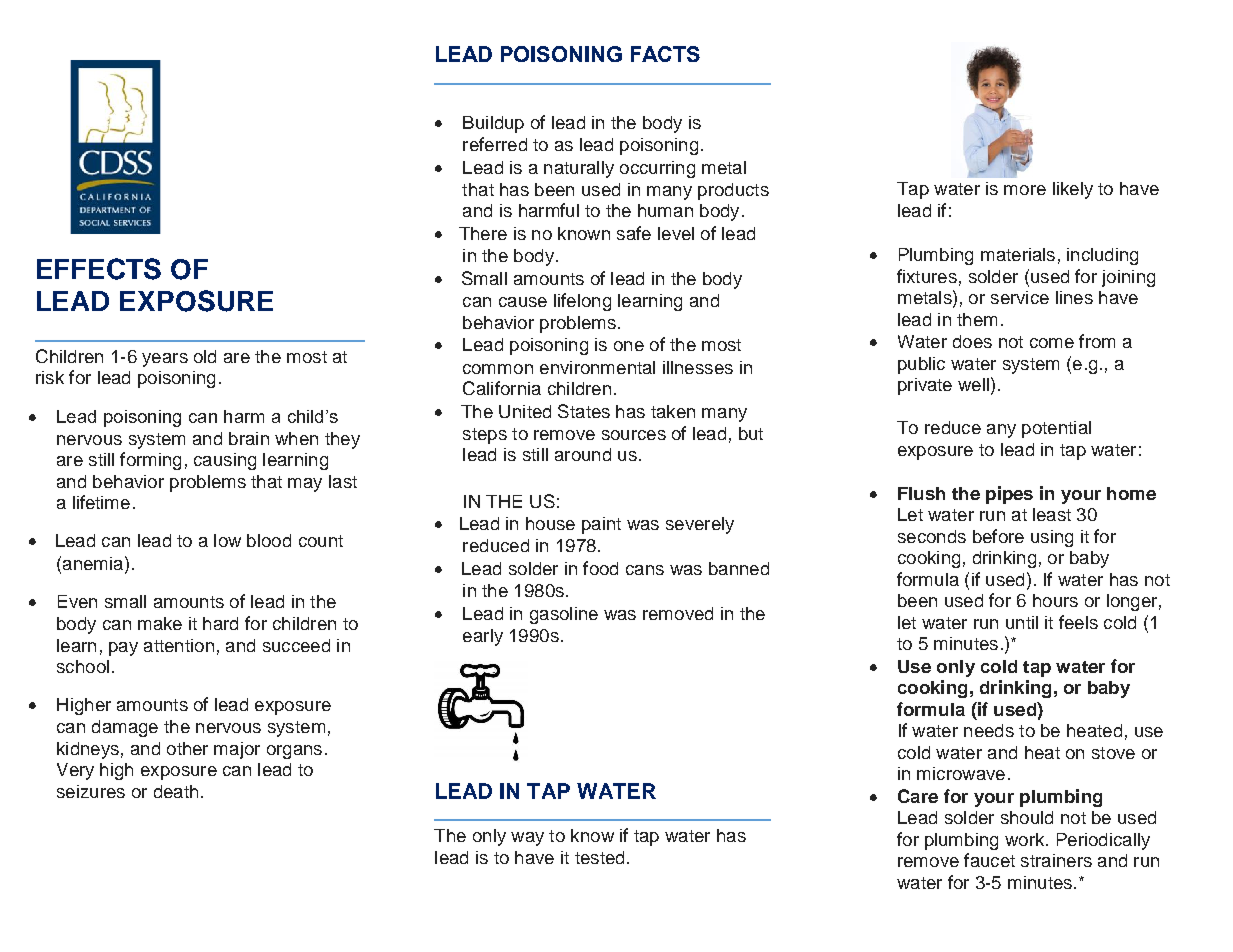 The image size is (1233, 952). What do you see at coordinates (564, 615) in the screenshot?
I see `gasoline` at bounding box center [564, 615].
